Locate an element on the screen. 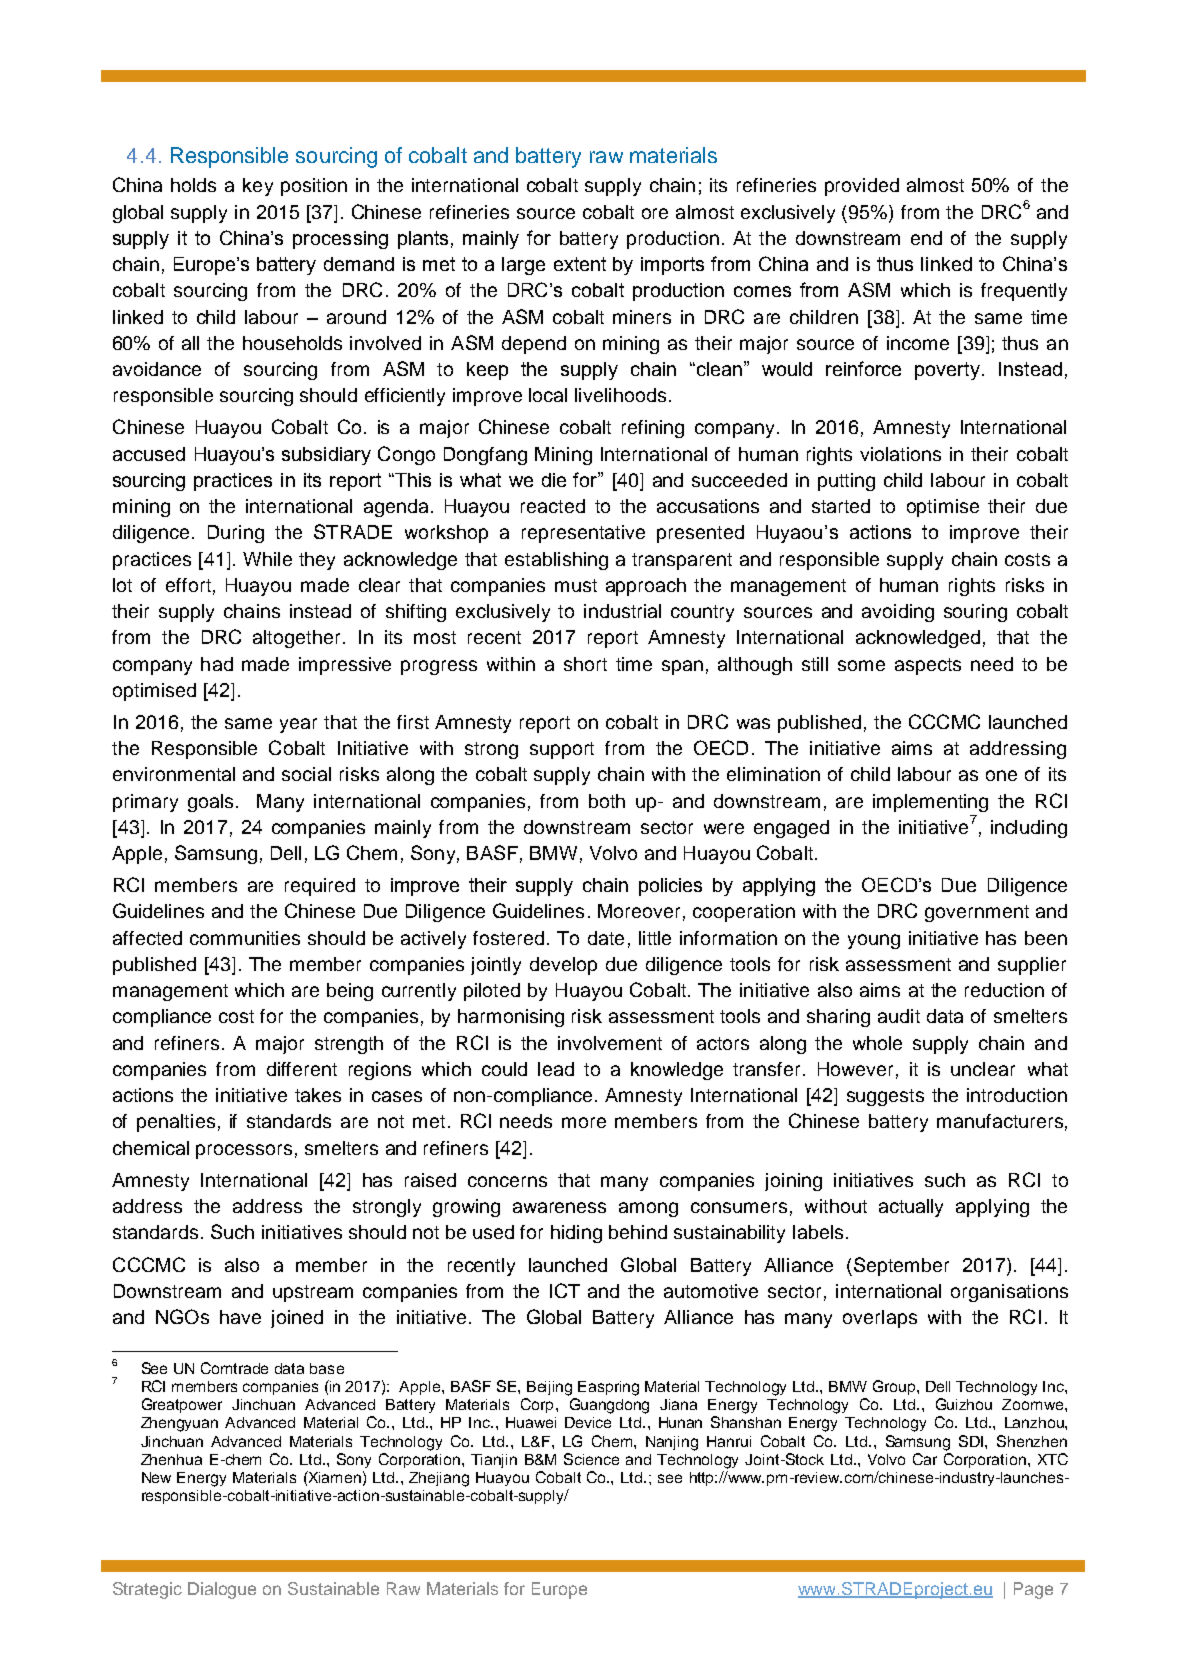  provided is located at coordinates (862, 187).
